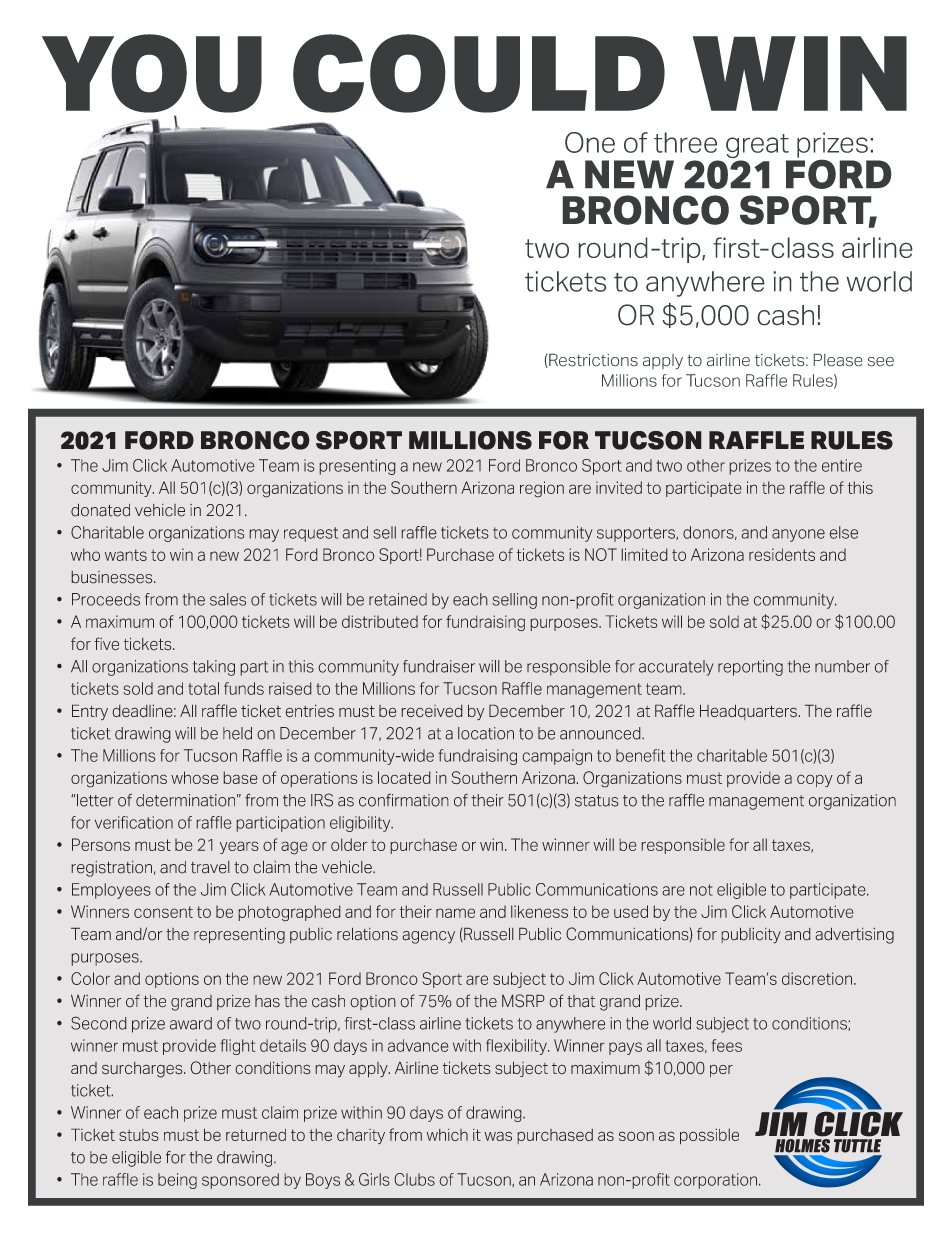 This document has width=952, height=1233. What do you see at coordinates (815, 780) in the document?
I see `copy` at bounding box center [815, 780].
